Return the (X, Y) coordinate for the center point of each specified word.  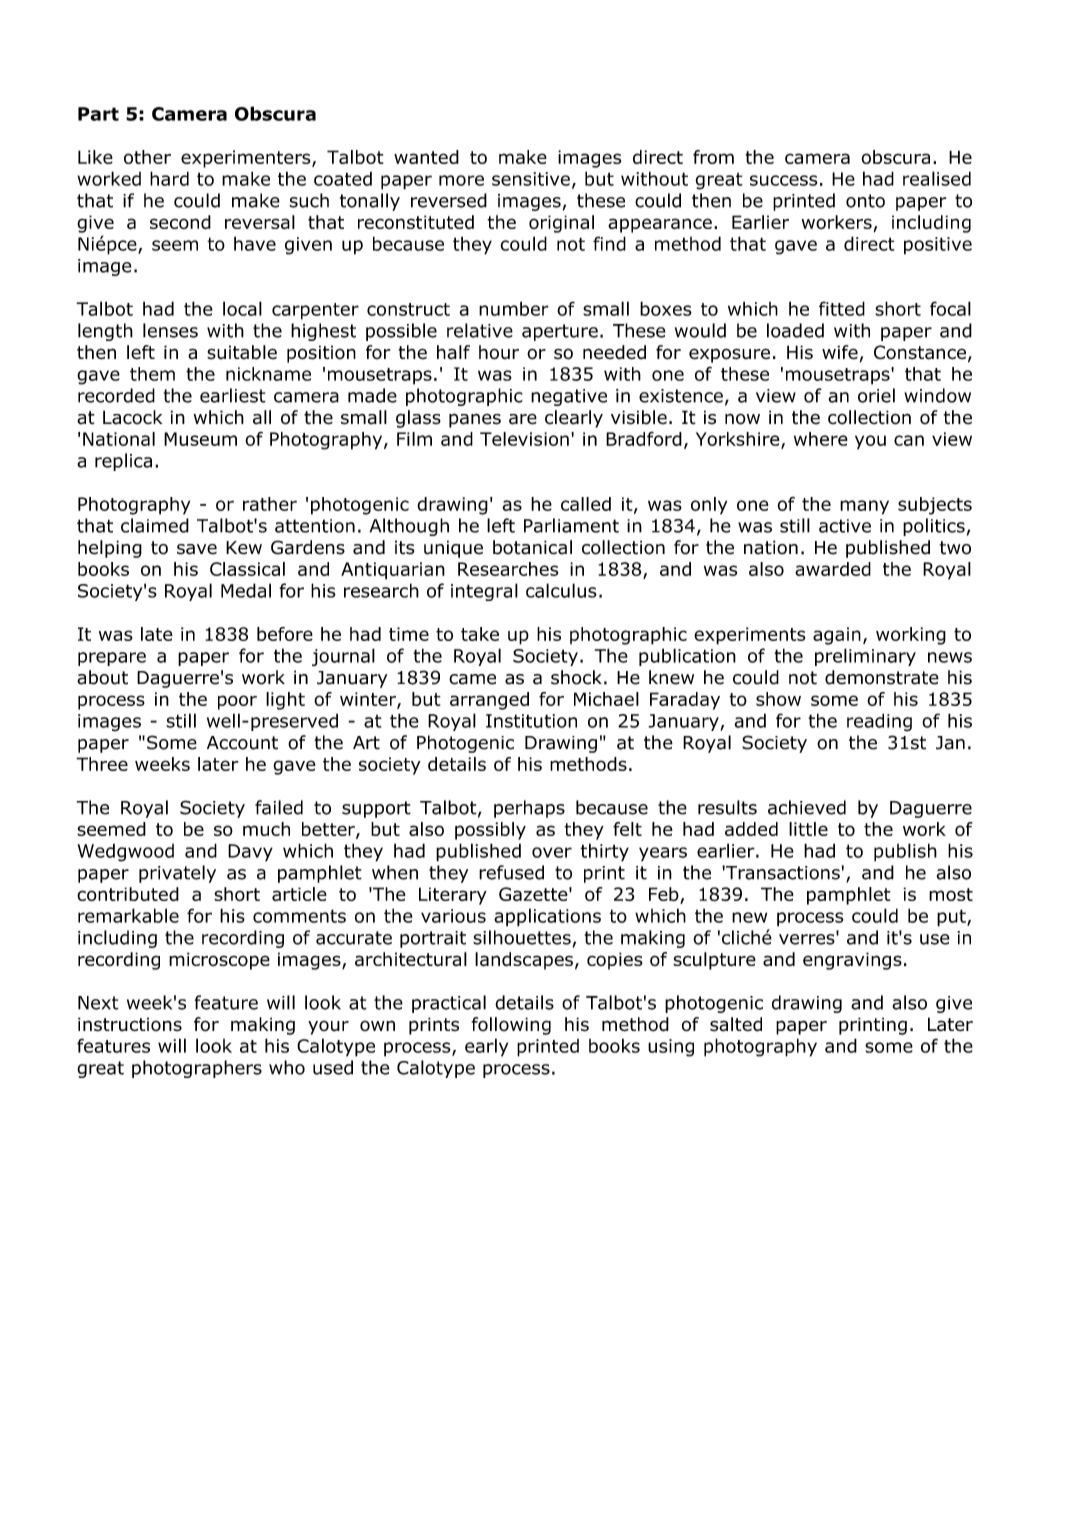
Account (242, 743)
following (511, 1026)
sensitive (531, 179)
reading (879, 722)
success (784, 180)
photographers (197, 1069)
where (821, 439)
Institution (531, 721)
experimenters (247, 159)
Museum (200, 439)
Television (524, 439)
